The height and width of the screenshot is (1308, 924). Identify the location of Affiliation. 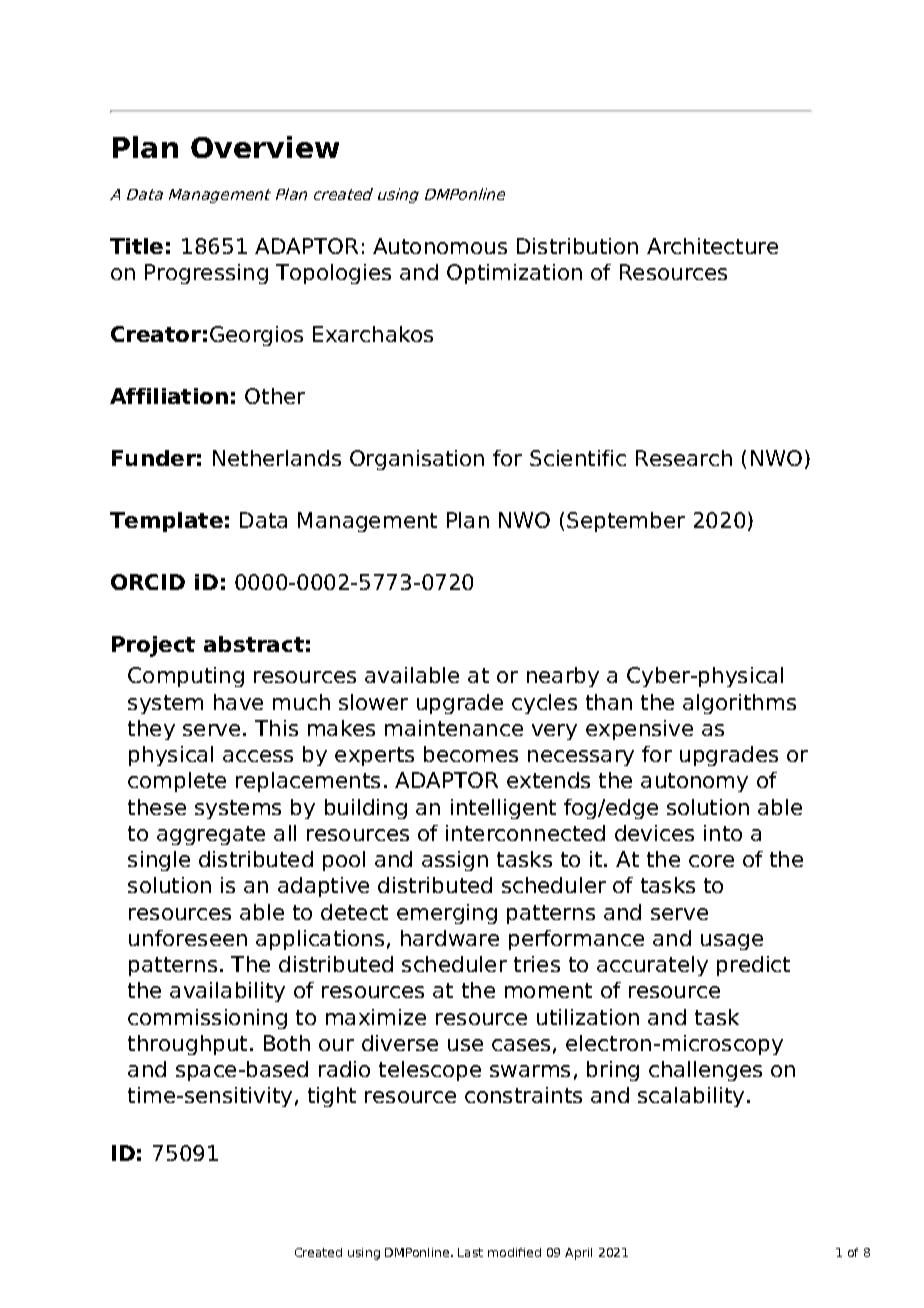
(169, 396).
